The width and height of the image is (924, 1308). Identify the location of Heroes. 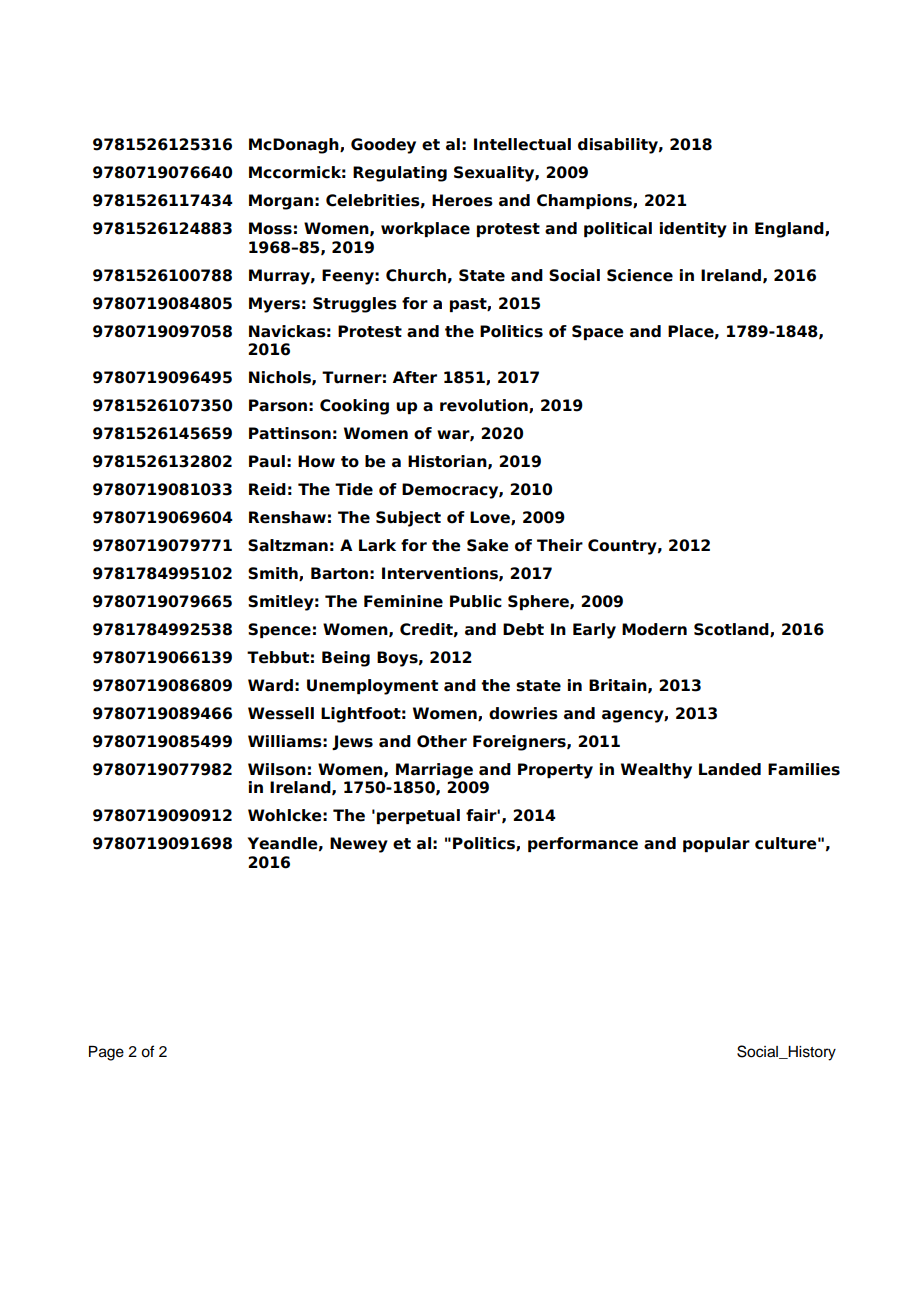
(462, 200).
